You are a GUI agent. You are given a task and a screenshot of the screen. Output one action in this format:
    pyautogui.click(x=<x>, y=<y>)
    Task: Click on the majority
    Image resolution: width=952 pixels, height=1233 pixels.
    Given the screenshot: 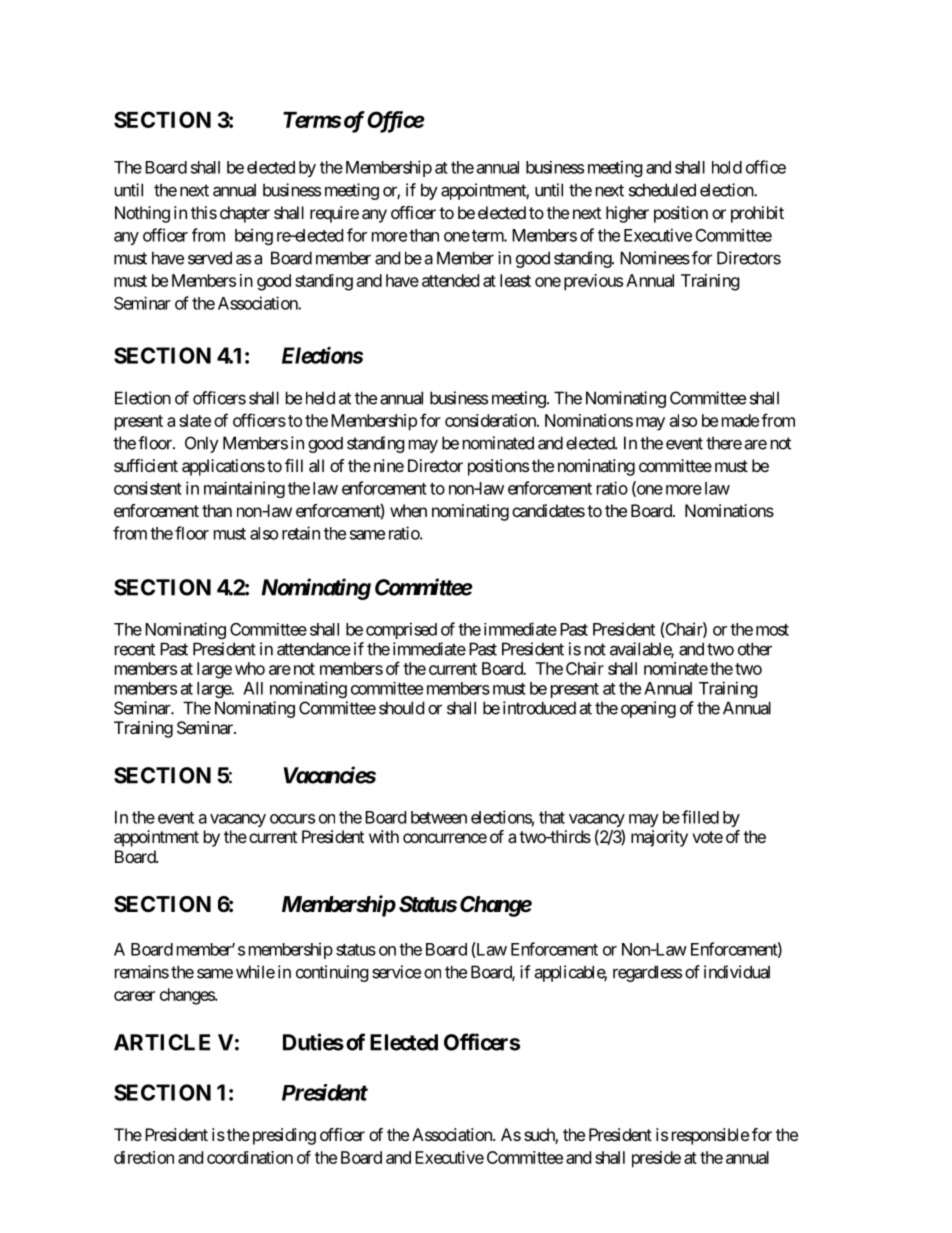 What is the action you would take?
    pyautogui.click(x=659, y=838)
